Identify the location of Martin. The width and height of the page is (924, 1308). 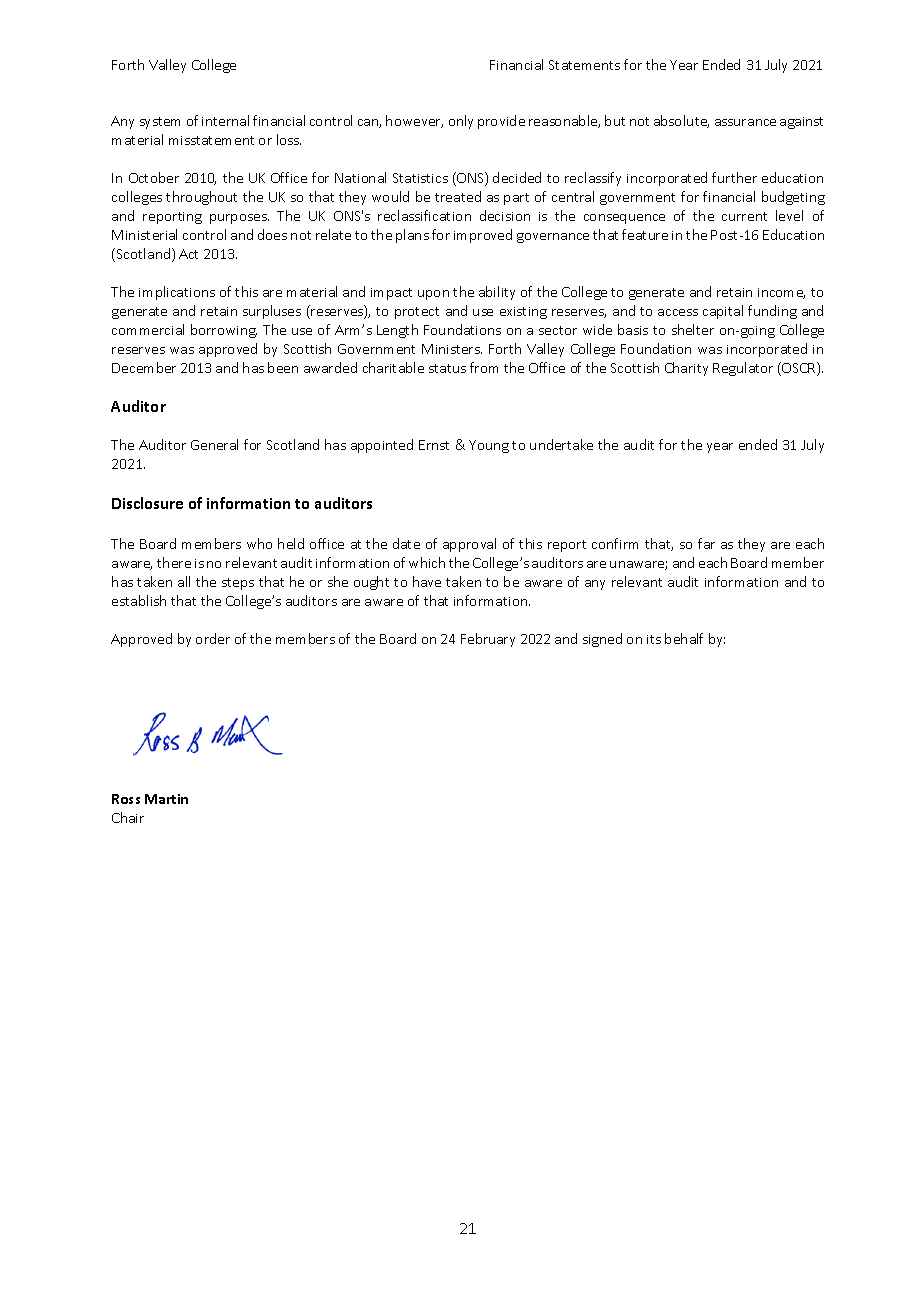
(166, 799).
